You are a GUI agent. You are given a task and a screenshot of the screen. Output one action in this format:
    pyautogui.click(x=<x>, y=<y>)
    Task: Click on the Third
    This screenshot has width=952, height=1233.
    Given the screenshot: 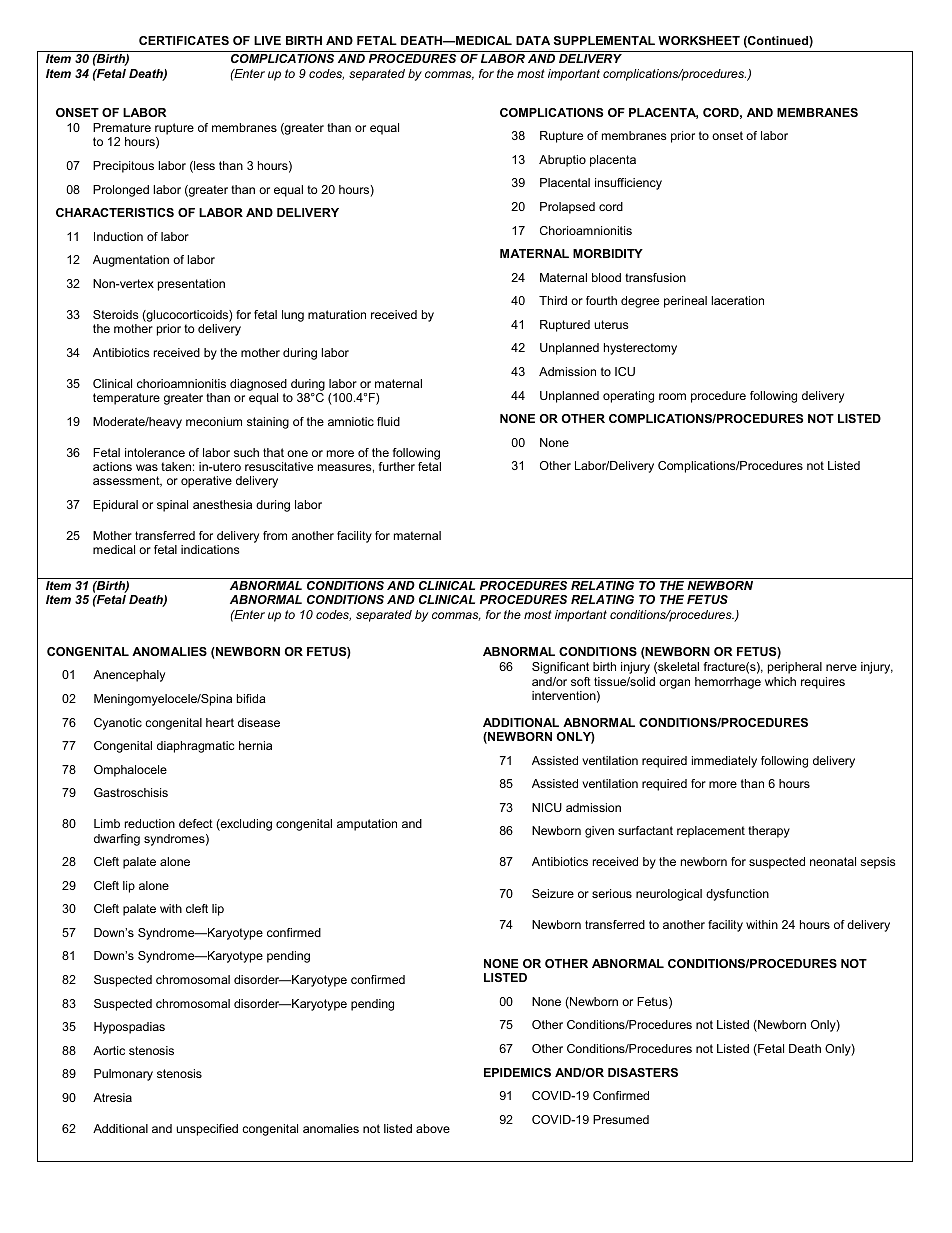 What is the action you would take?
    pyautogui.click(x=553, y=300)
